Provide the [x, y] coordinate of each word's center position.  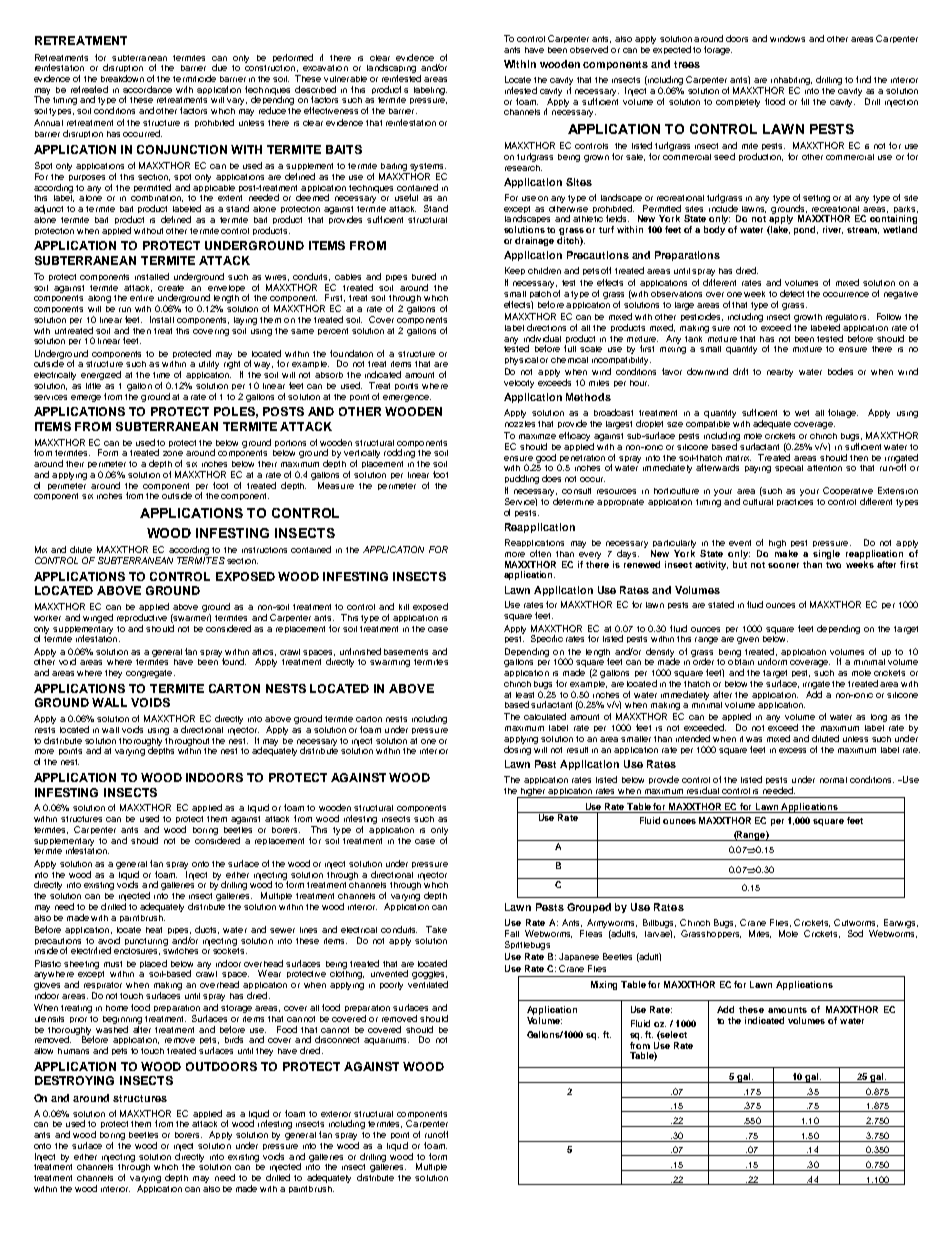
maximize [537, 436]
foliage [843, 413]
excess [792, 750]
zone [173, 453]
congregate [150, 674]
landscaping [391, 70]
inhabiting [790, 82]
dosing [517, 750]
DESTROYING [74, 1080]
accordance [147, 89]
